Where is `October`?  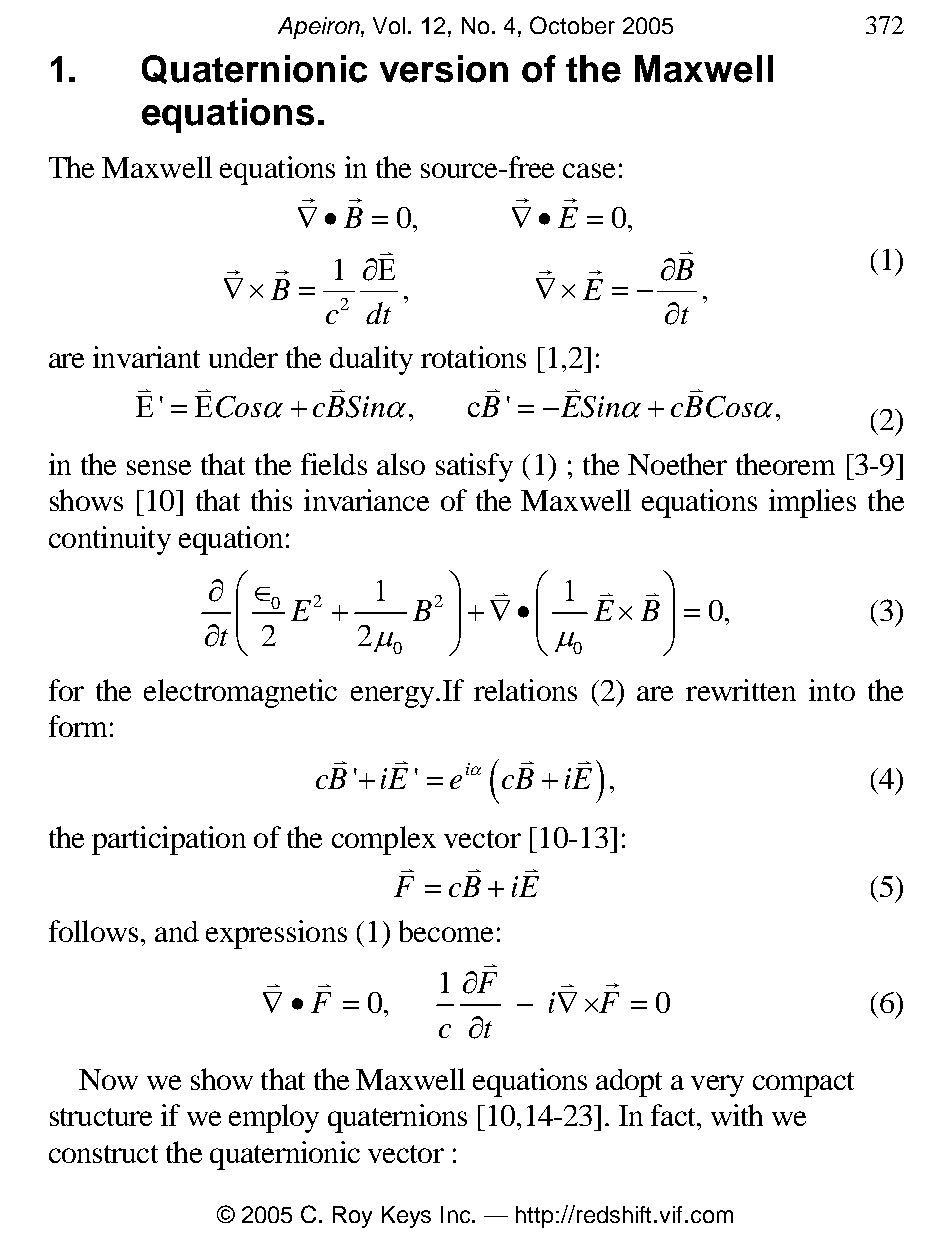
October is located at coordinates (572, 25).
